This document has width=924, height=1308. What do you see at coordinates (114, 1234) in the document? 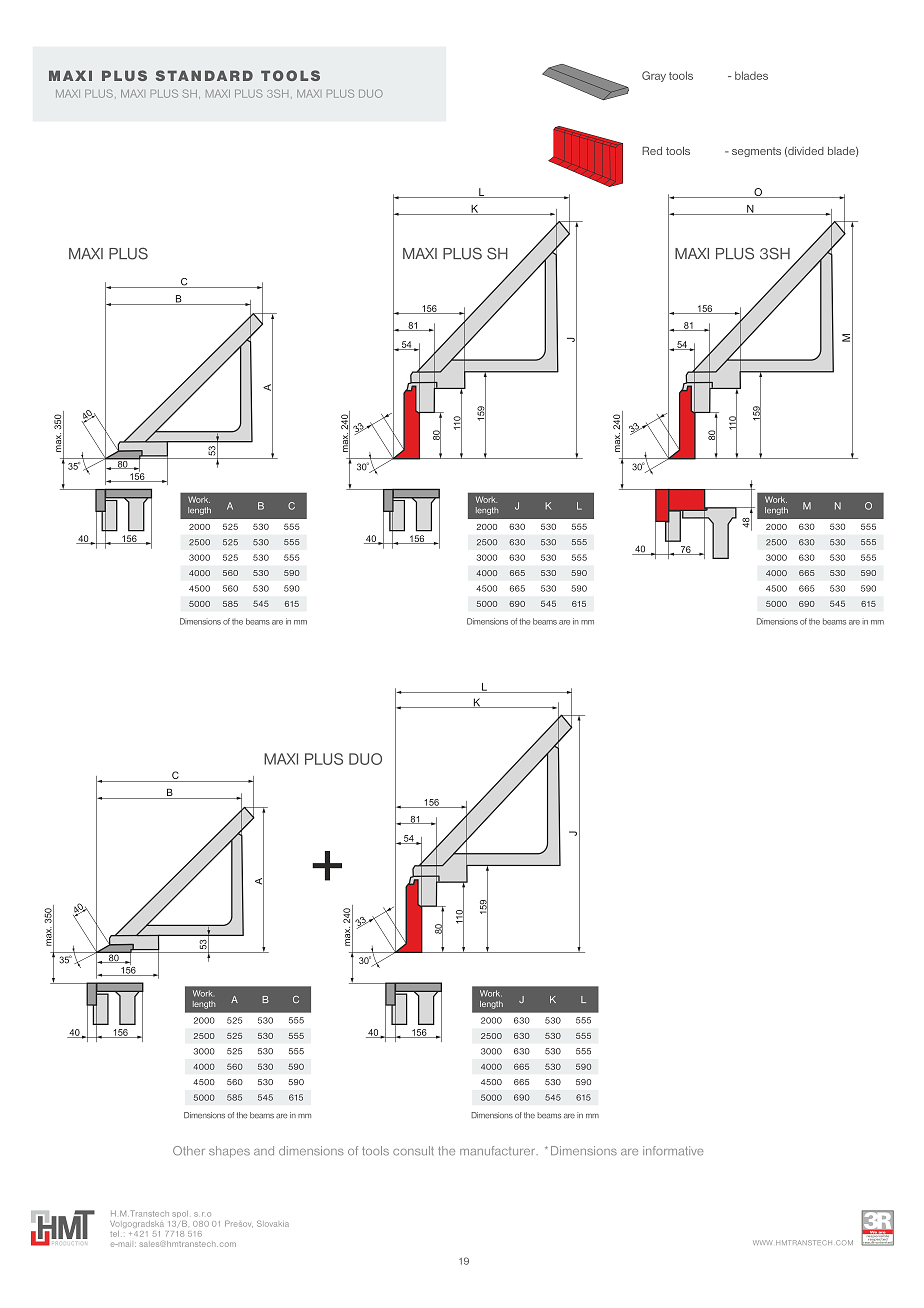
I see `tel` at bounding box center [114, 1234].
